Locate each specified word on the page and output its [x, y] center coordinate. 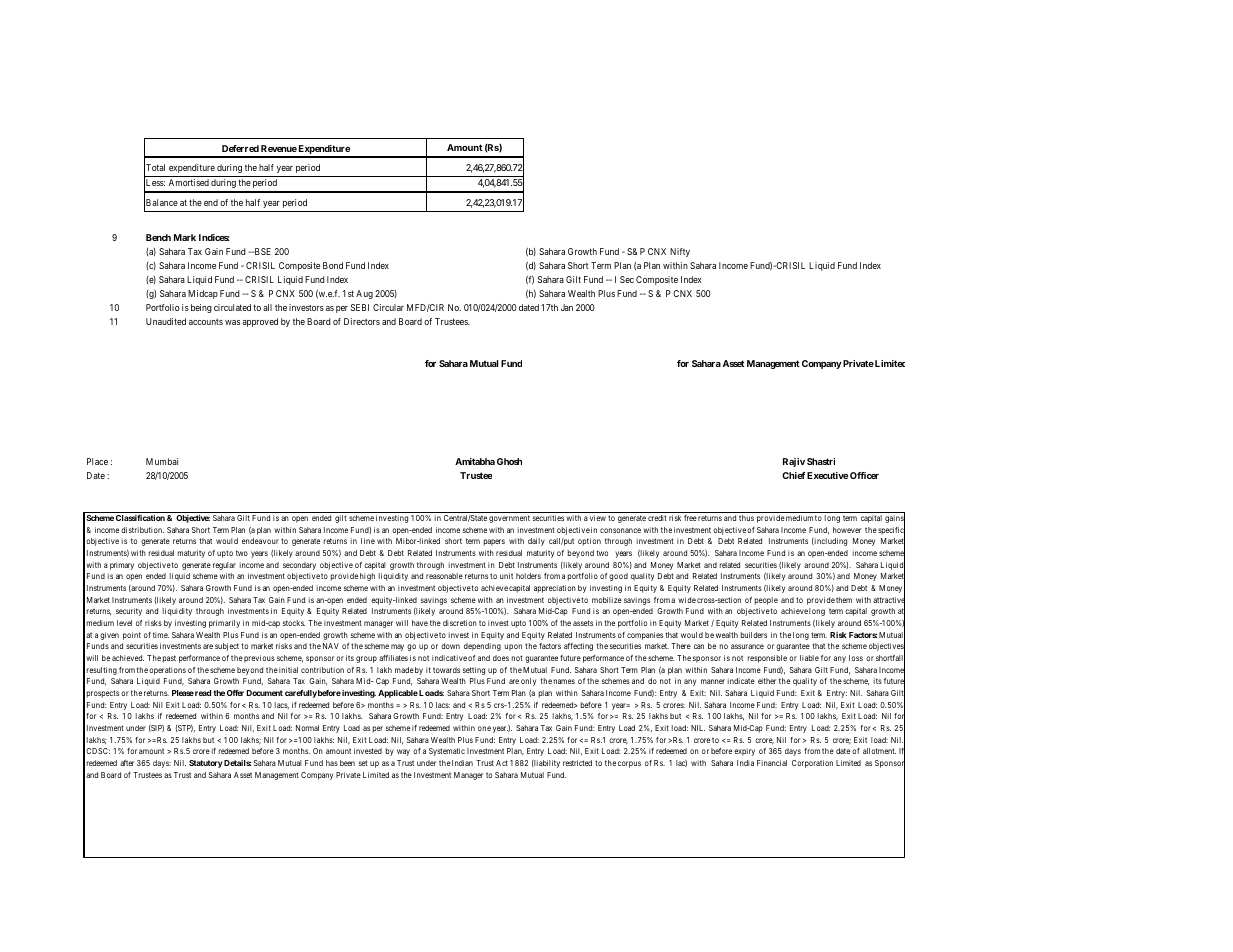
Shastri [821, 461]
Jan [567, 307]
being [201, 308]
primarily [224, 624]
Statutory [206, 764]
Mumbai [162, 461]
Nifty [680, 252]
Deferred [240, 148]
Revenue [279, 148]
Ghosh [509, 461]
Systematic [447, 752]
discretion [460, 623]
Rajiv [794, 462]
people [766, 601]
